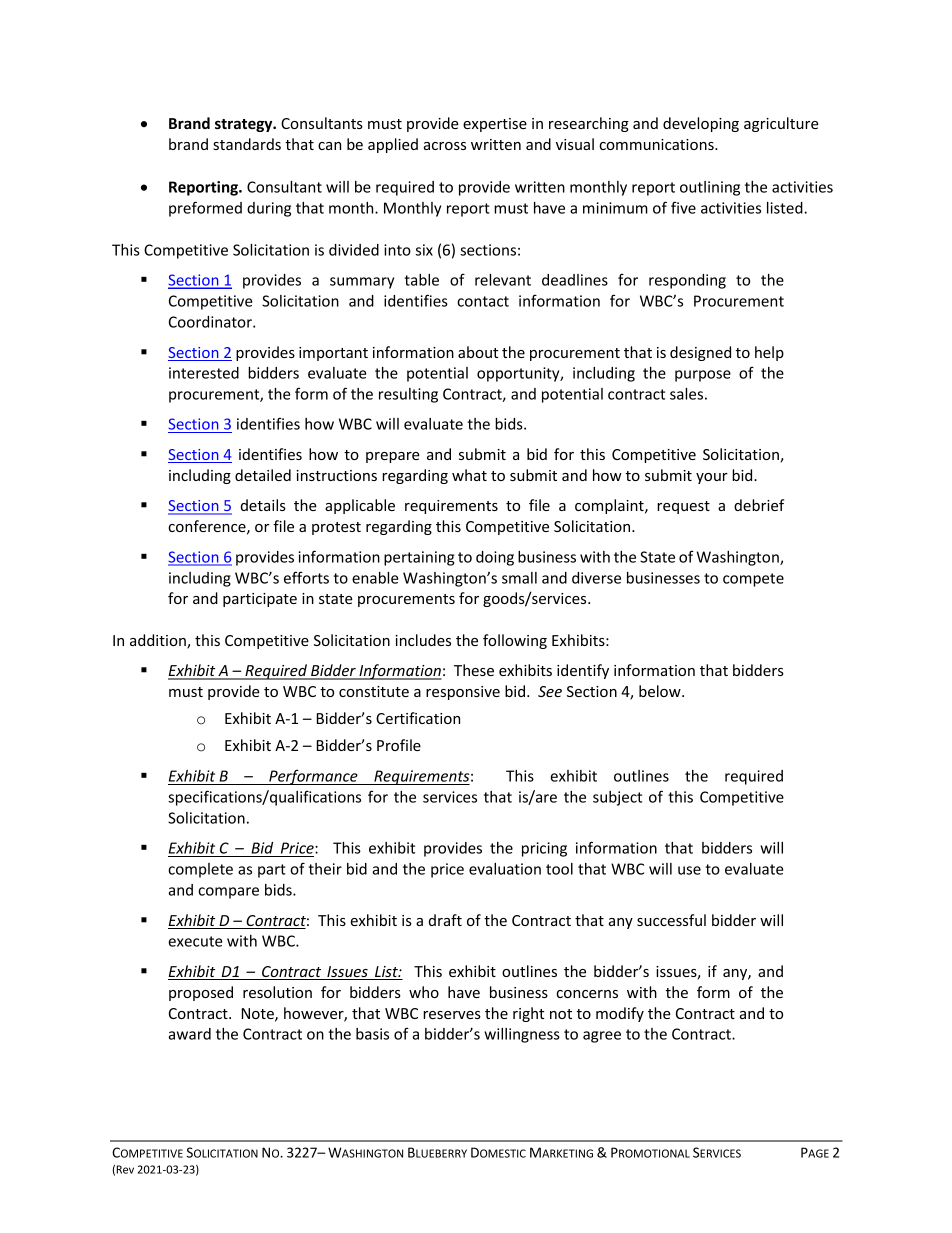 Image resolution: width=952 pixels, height=1233 pixels. What do you see at coordinates (201, 993) in the screenshot?
I see `proposed` at bounding box center [201, 993].
